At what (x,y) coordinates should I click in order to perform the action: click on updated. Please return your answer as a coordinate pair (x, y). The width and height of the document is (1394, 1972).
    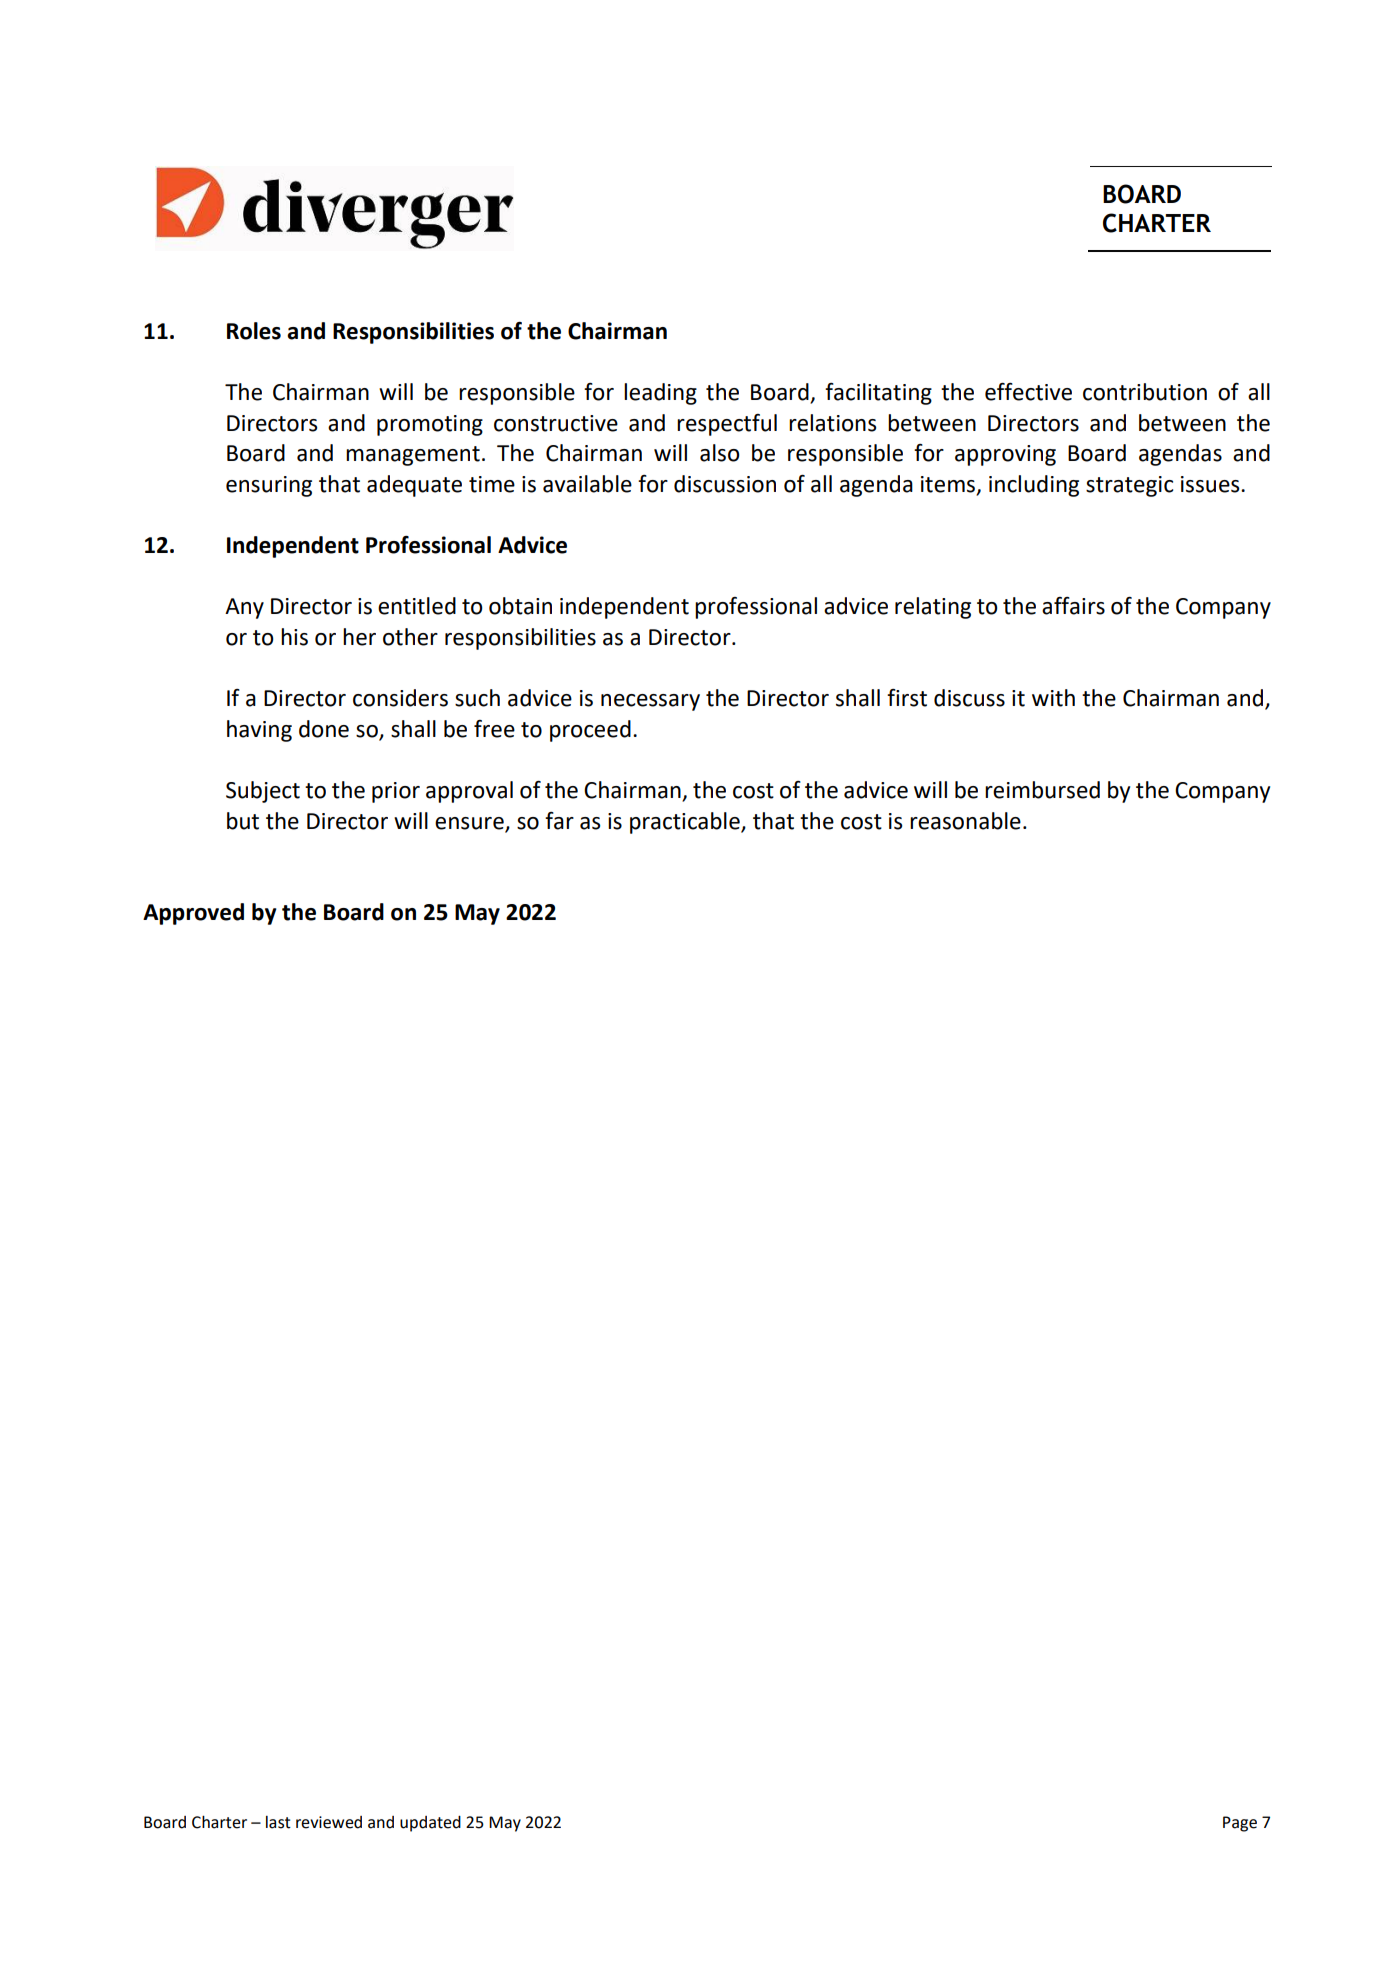
    Looking at the image, I should click on (430, 1824).
